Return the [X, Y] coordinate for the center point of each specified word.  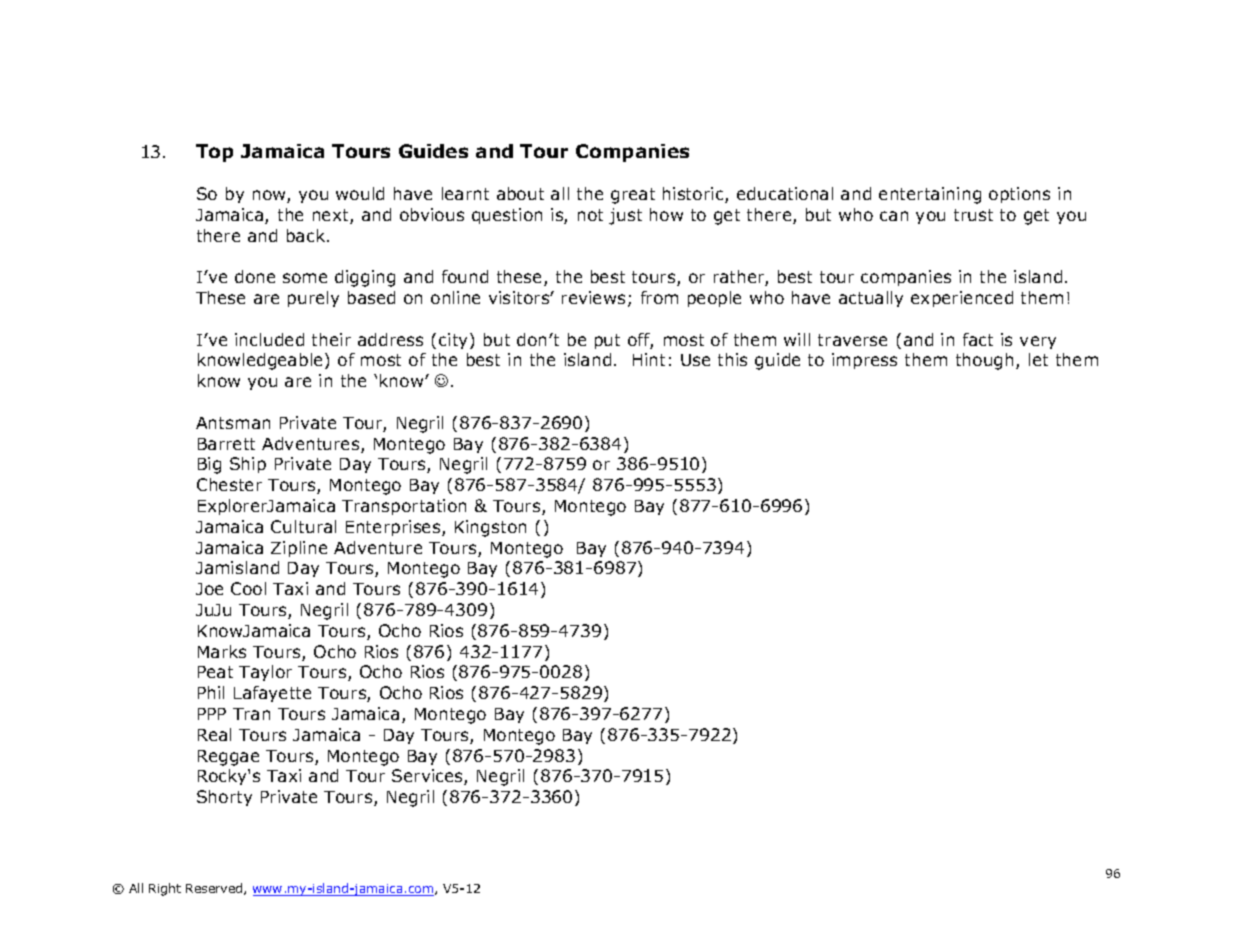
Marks [222, 651]
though [984, 361]
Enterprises [394, 528]
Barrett [226, 444]
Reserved [215, 889]
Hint [649, 359]
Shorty [224, 798]
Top [214, 153]
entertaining [930, 195]
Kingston [490, 528]
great [633, 196]
